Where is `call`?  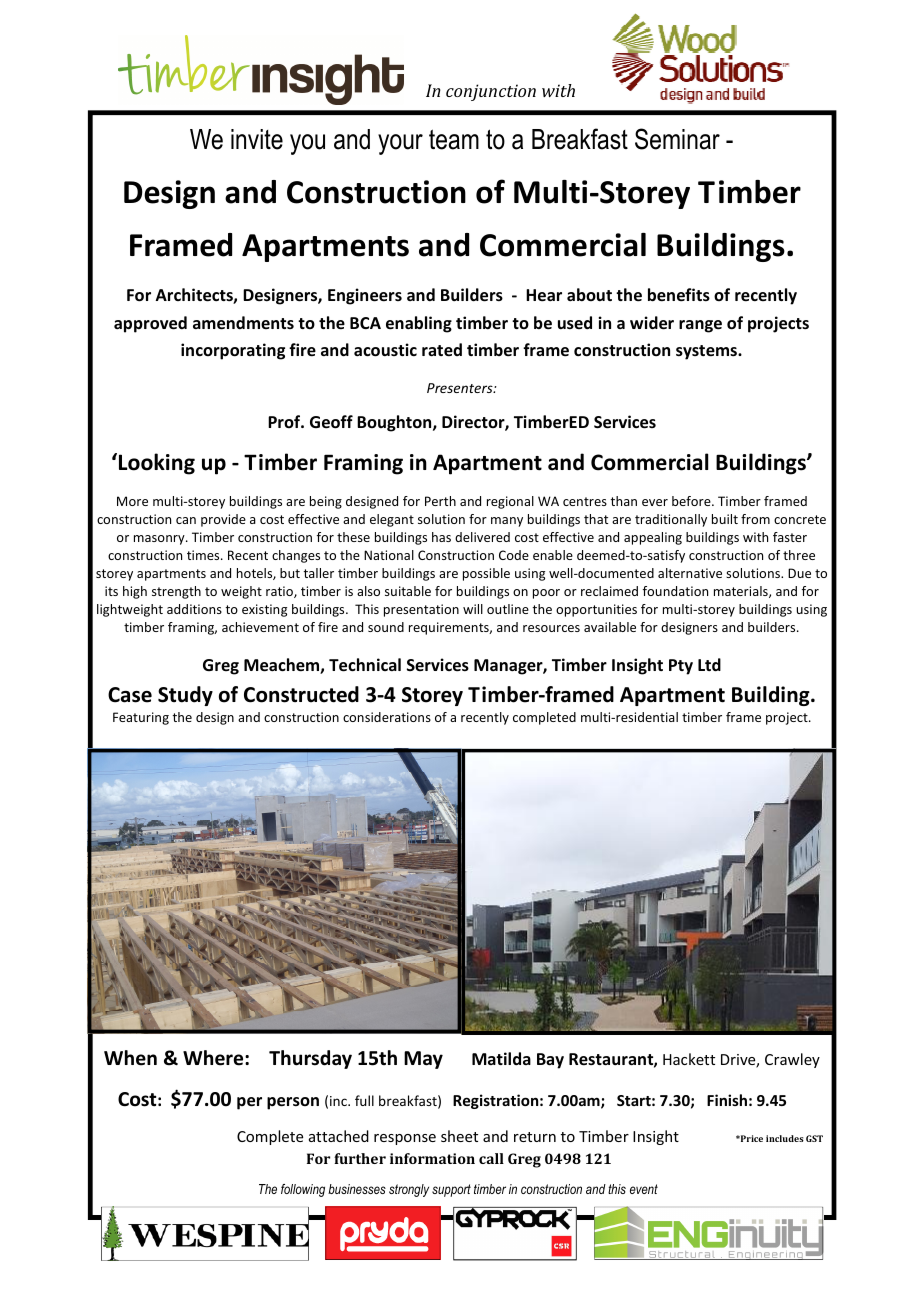 call is located at coordinates (491, 1158).
